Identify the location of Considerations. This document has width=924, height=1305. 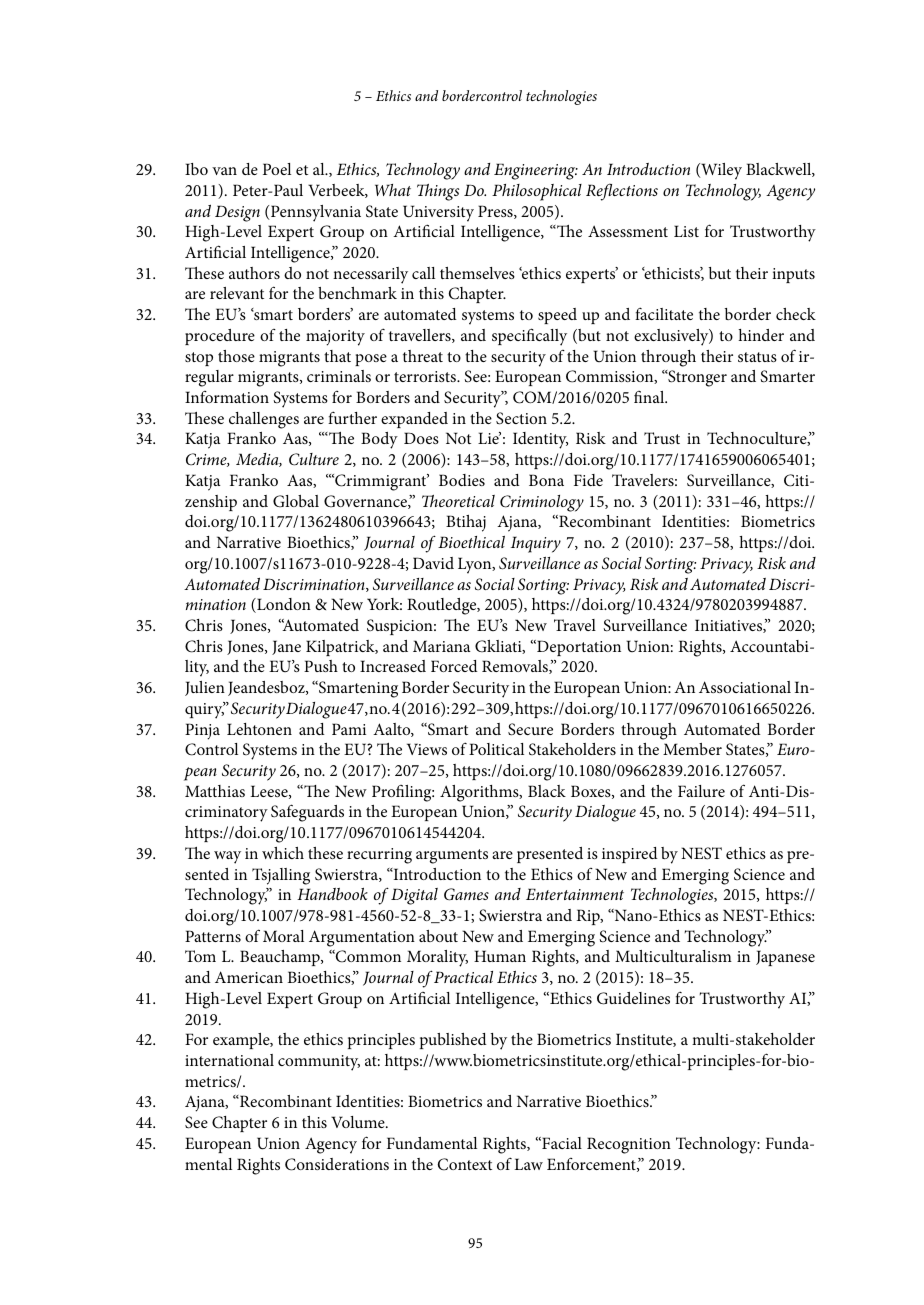
(337, 1164).
